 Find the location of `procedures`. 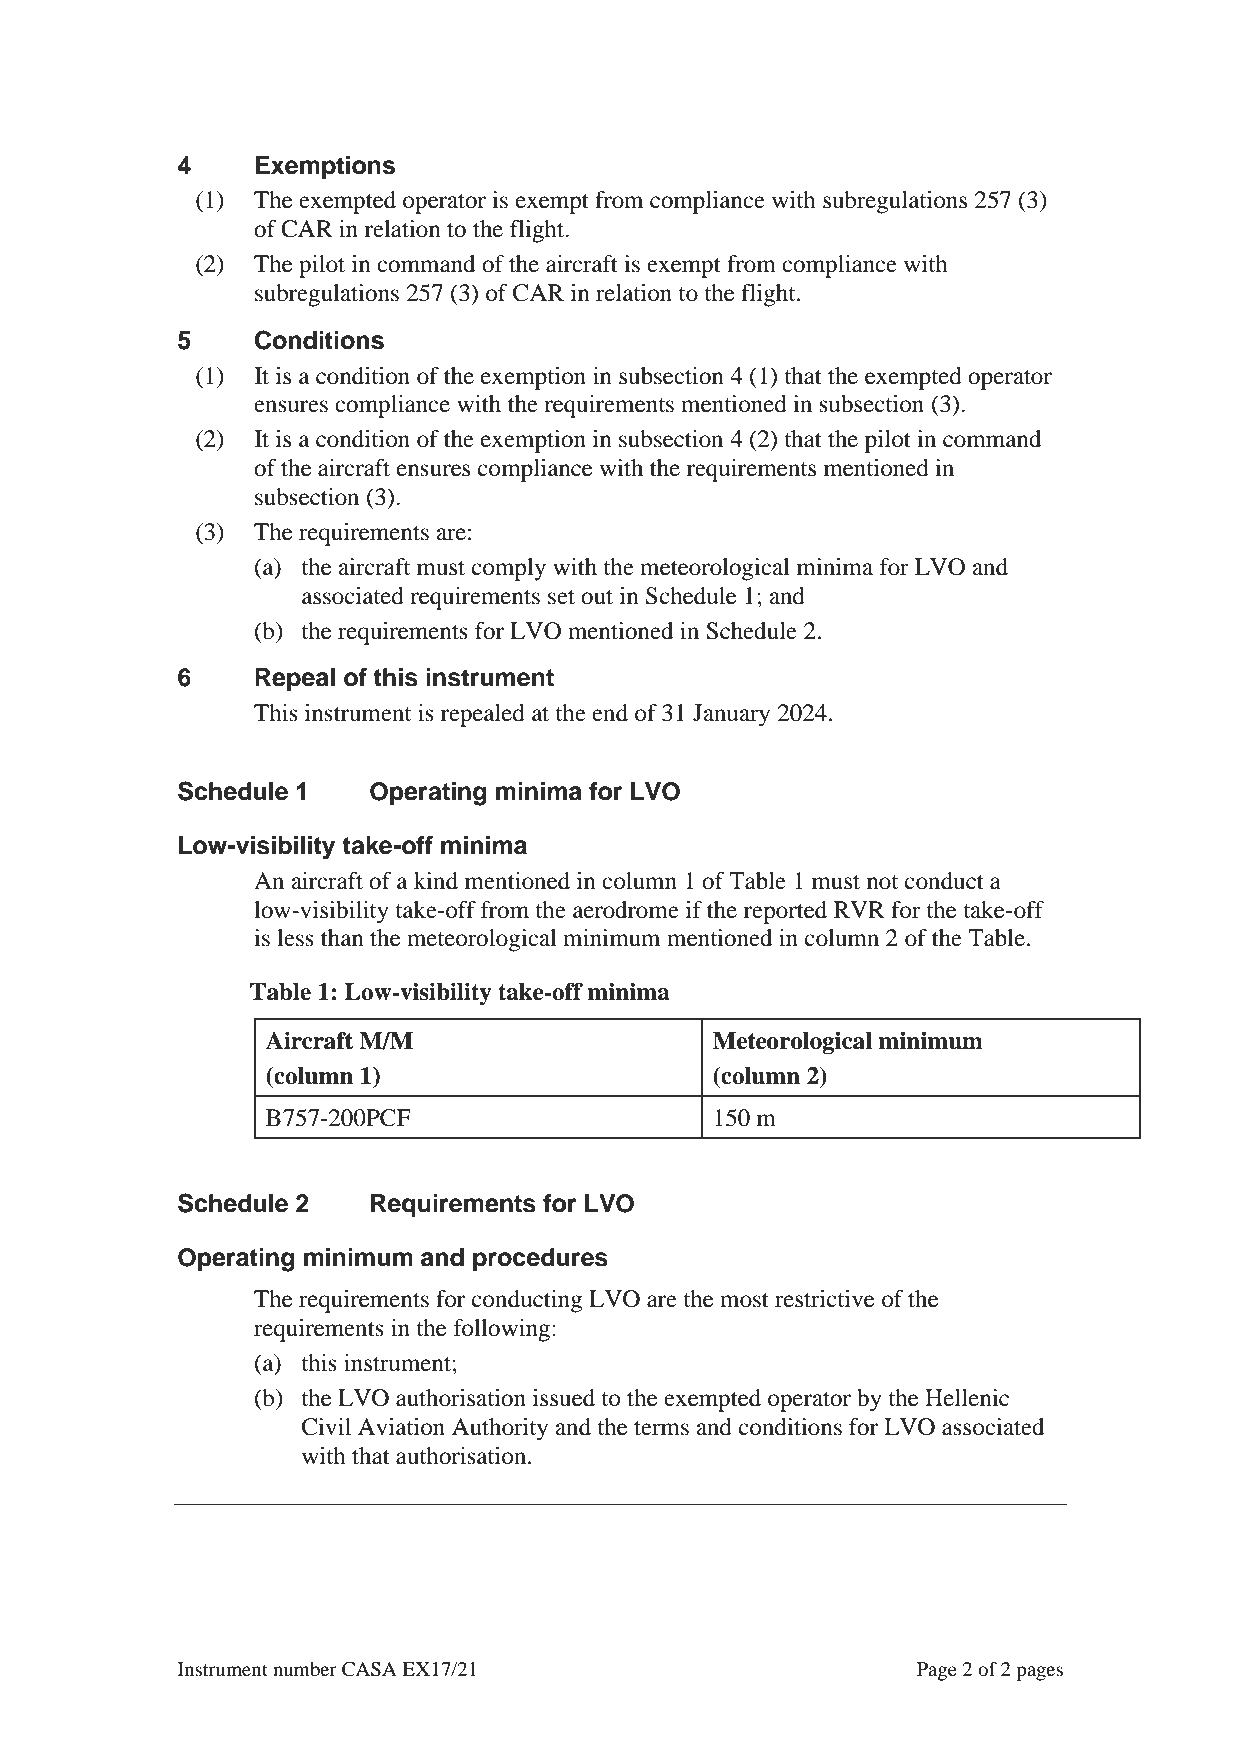

procedures is located at coordinates (540, 1260).
